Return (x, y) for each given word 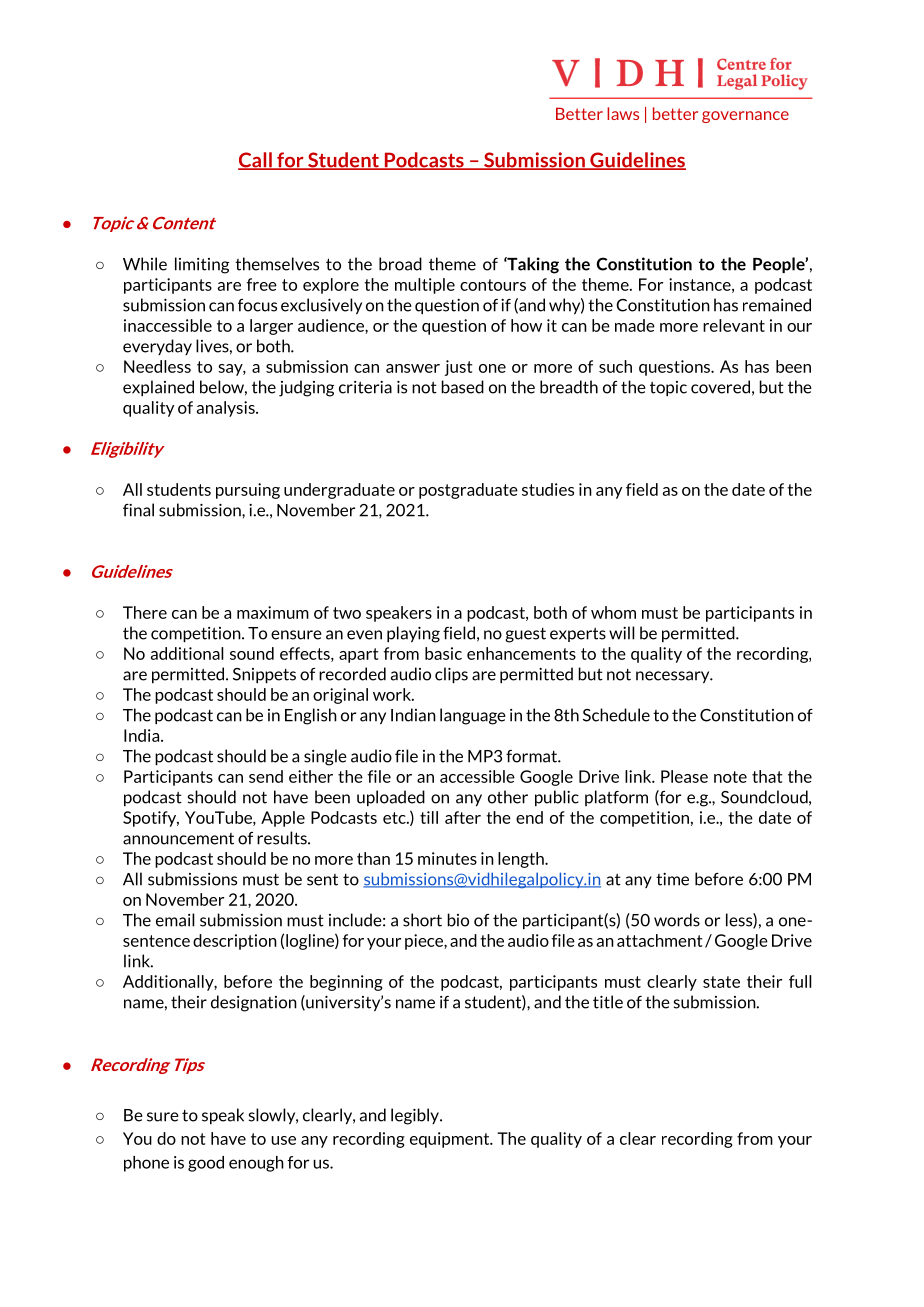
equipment (451, 1140)
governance (745, 117)
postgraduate (468, 491)
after (463, 817)
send (266, 776)
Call (256, 161)
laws (623, 113)
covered (720, 387)
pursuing (248, 491)
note (730, 777)
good (206, 1164)
